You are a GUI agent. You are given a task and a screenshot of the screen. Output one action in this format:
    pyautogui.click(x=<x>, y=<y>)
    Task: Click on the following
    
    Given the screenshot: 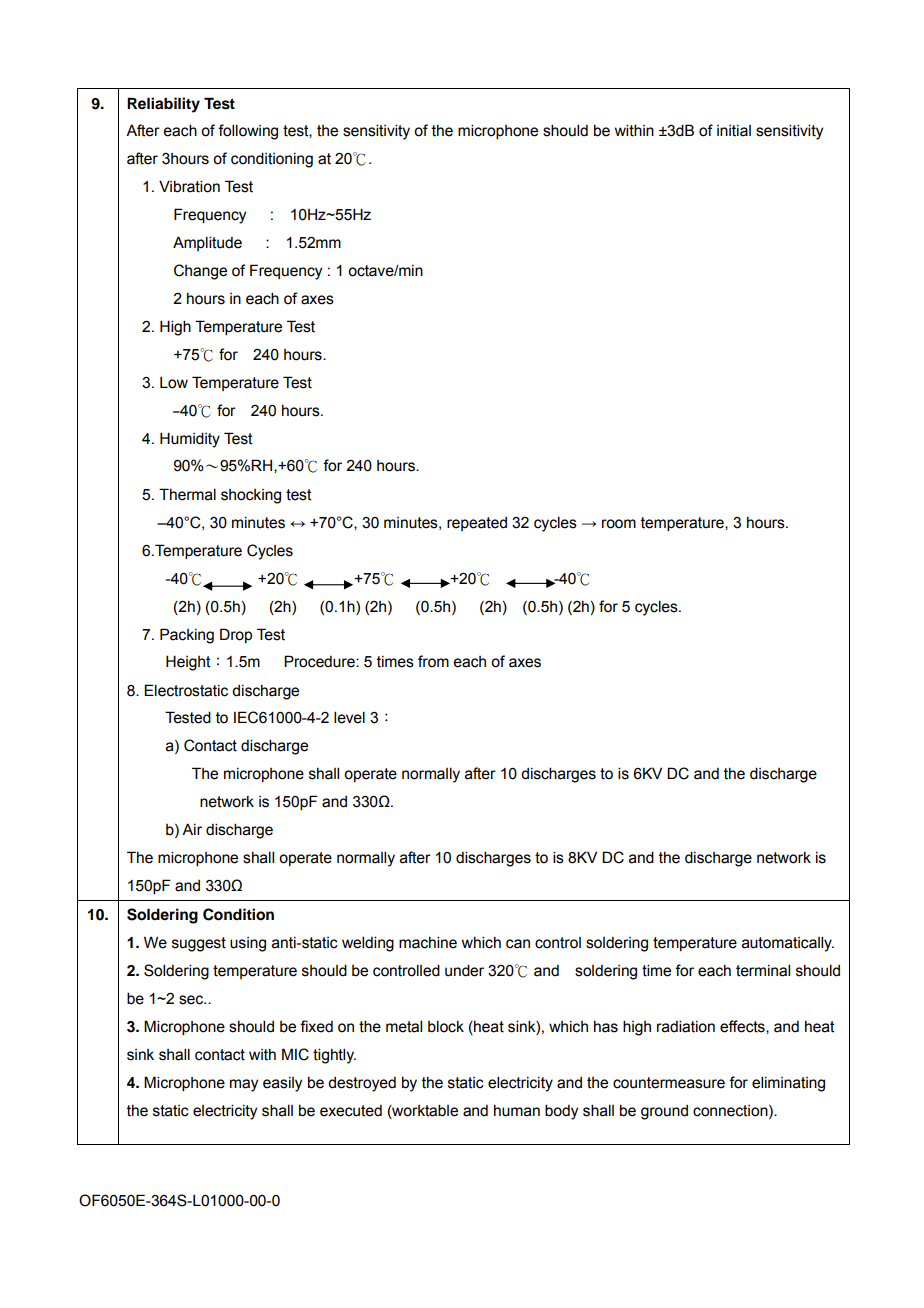 What is the action you would take?
    pyautogui.click(x=248, y=132)
